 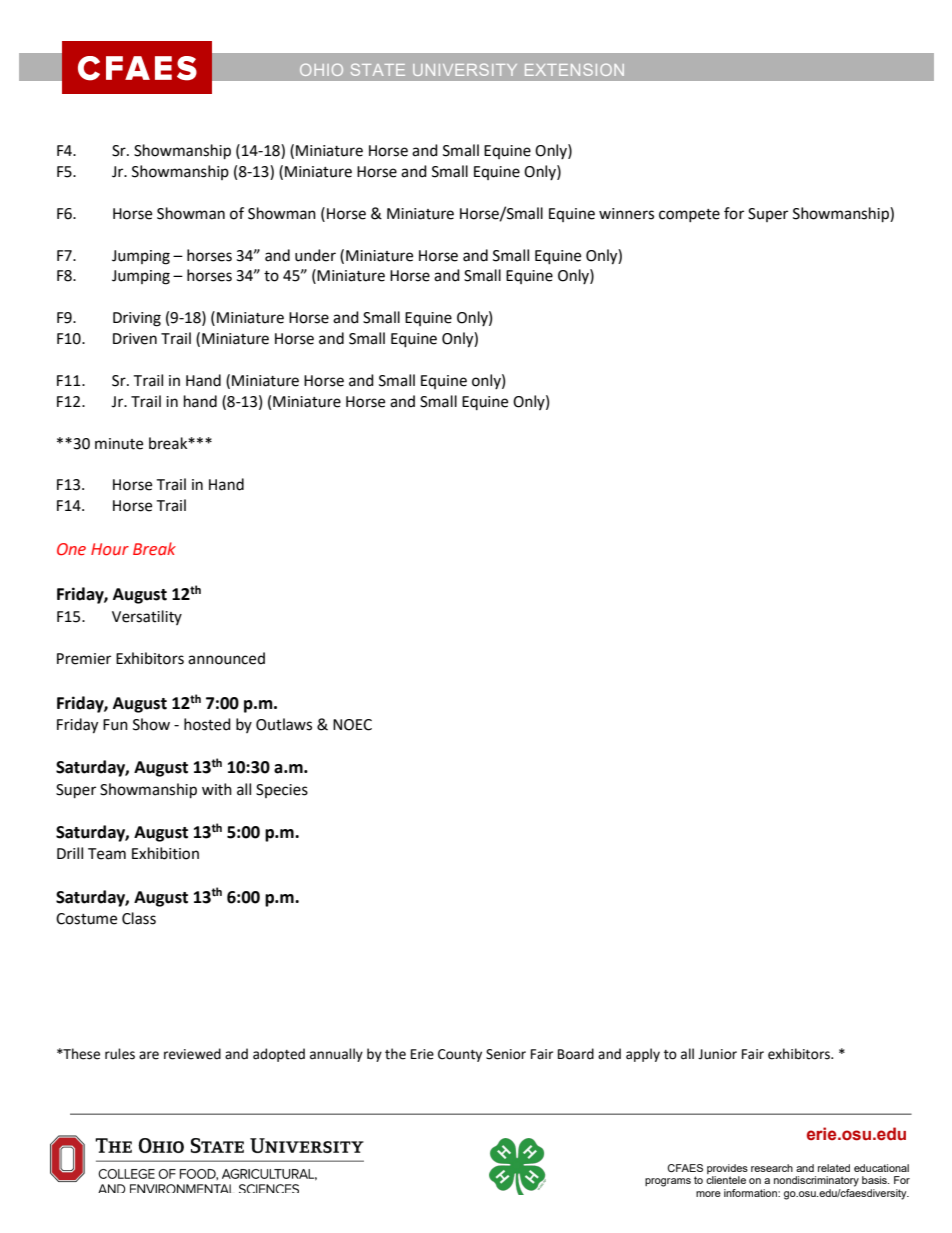 I want to click on compete, so click(x=689, y=215).
